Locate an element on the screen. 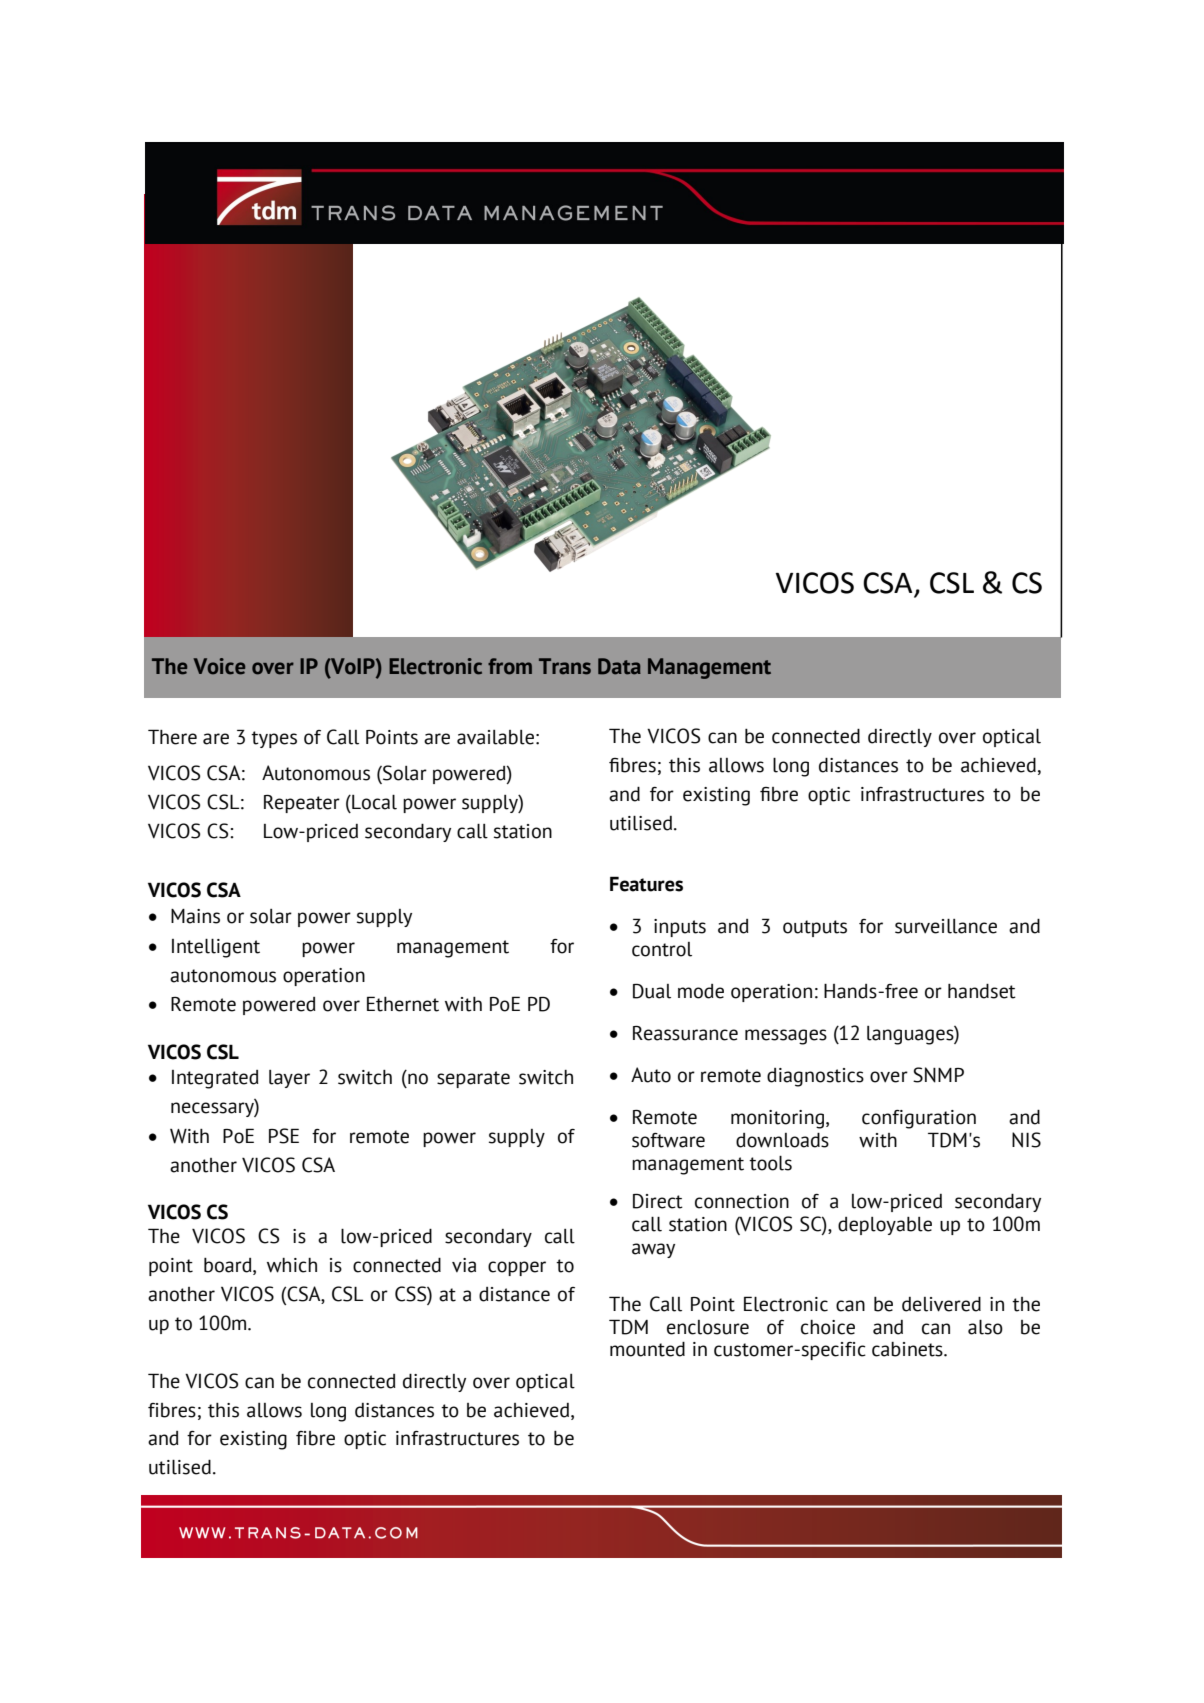 Image resolution: width=1204 pixels, height=1703 pixels. Trans is located at coordinates (565, 666).
